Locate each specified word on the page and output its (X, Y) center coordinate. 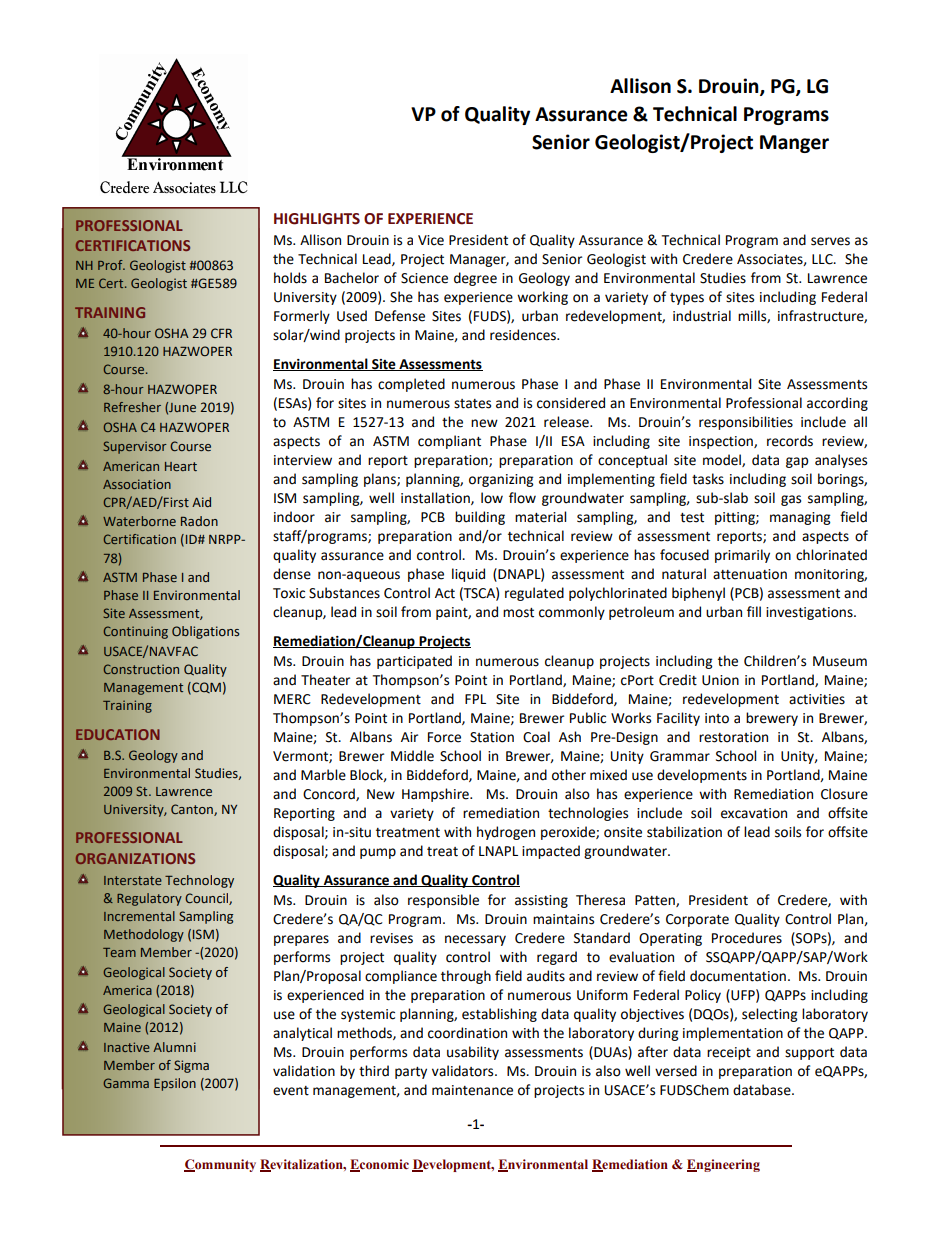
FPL (475, 699)
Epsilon (175, 1084)
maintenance (472, 1090)
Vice (431, 240)
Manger (794, 144)
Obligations (205, 632)
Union (720, 680)
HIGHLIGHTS (317, 219)
